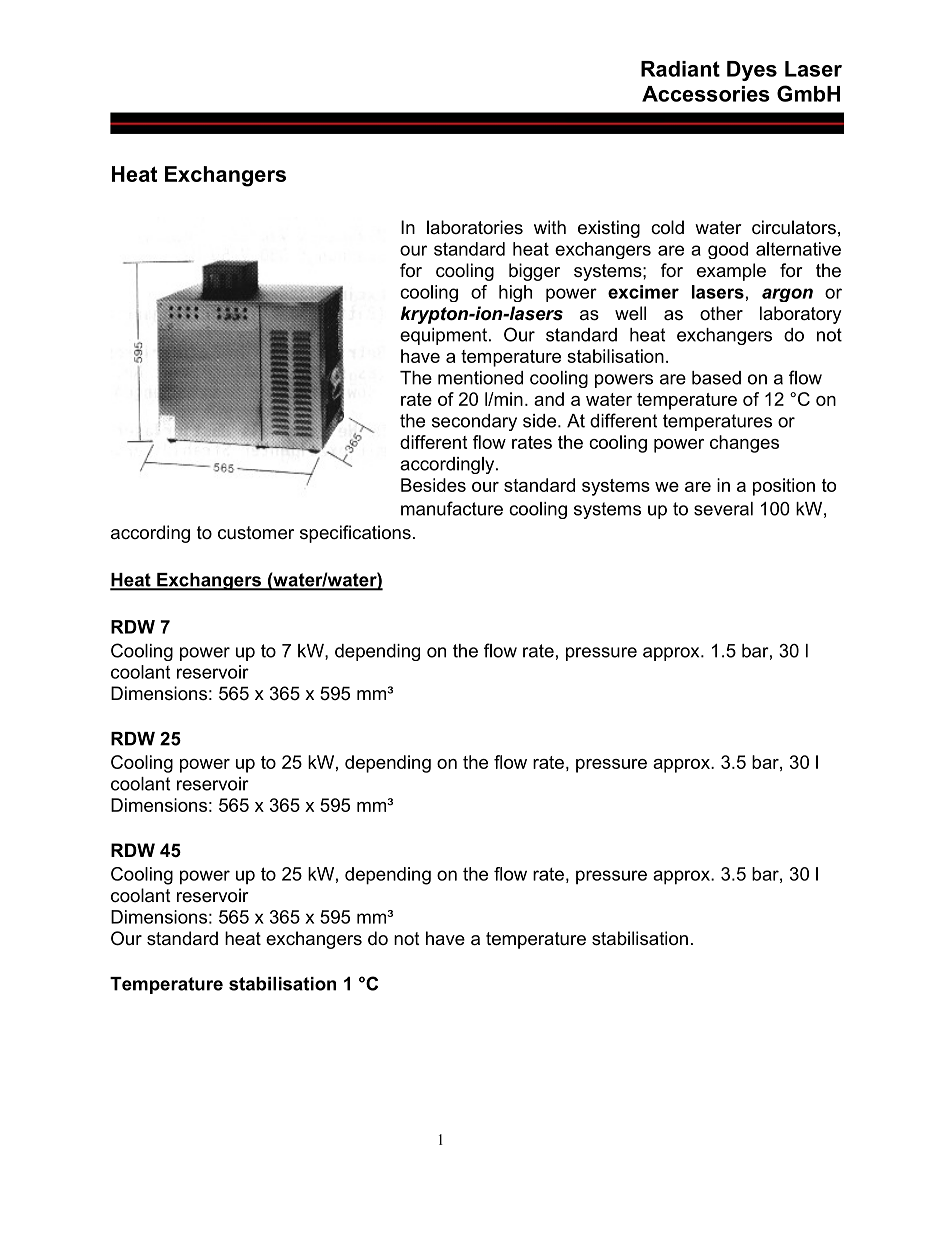 This image has width=952, height=1233. I want to click on manufacture, so click(452, 508).
